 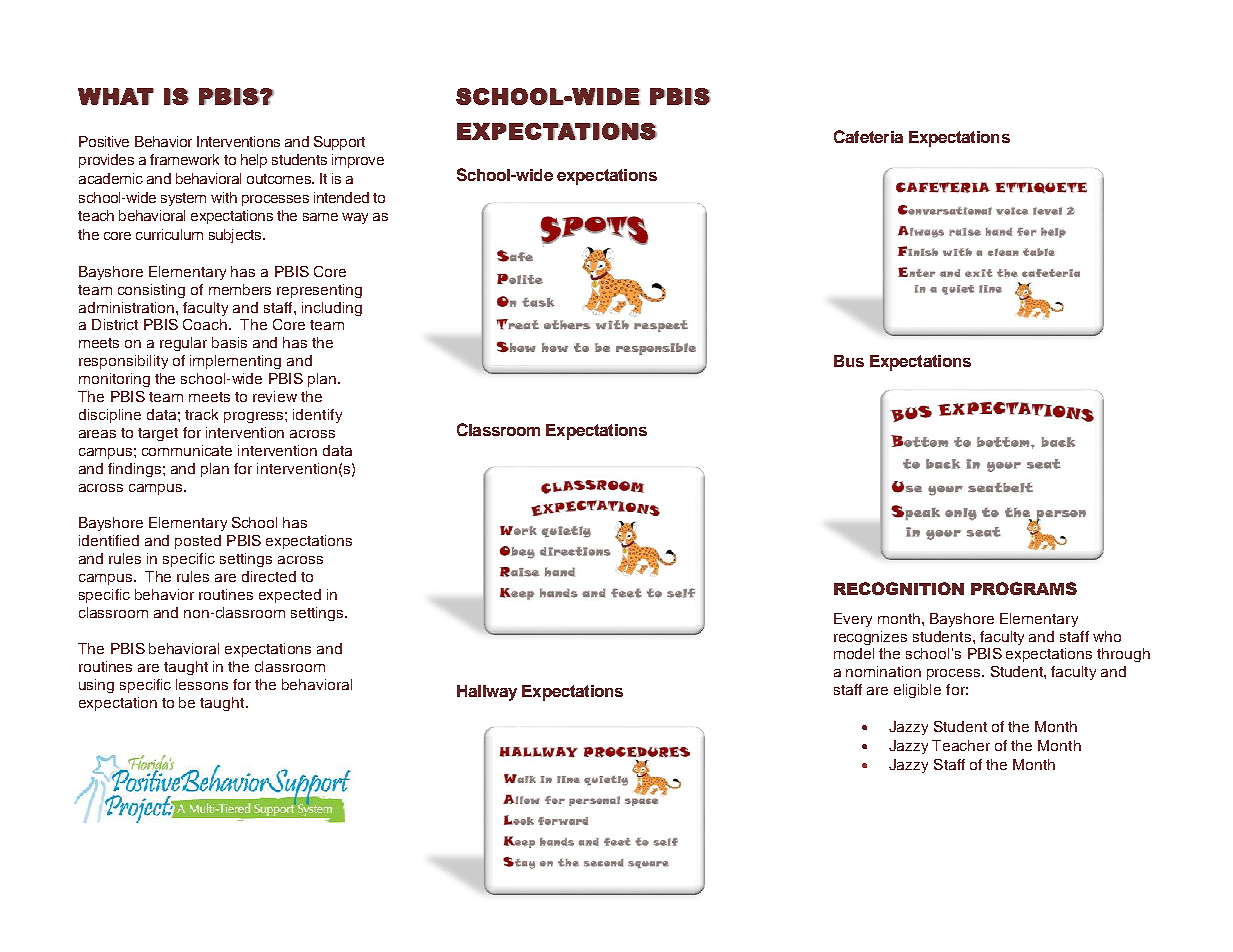 I want to click on lessons, so click(x=202, y=684).
